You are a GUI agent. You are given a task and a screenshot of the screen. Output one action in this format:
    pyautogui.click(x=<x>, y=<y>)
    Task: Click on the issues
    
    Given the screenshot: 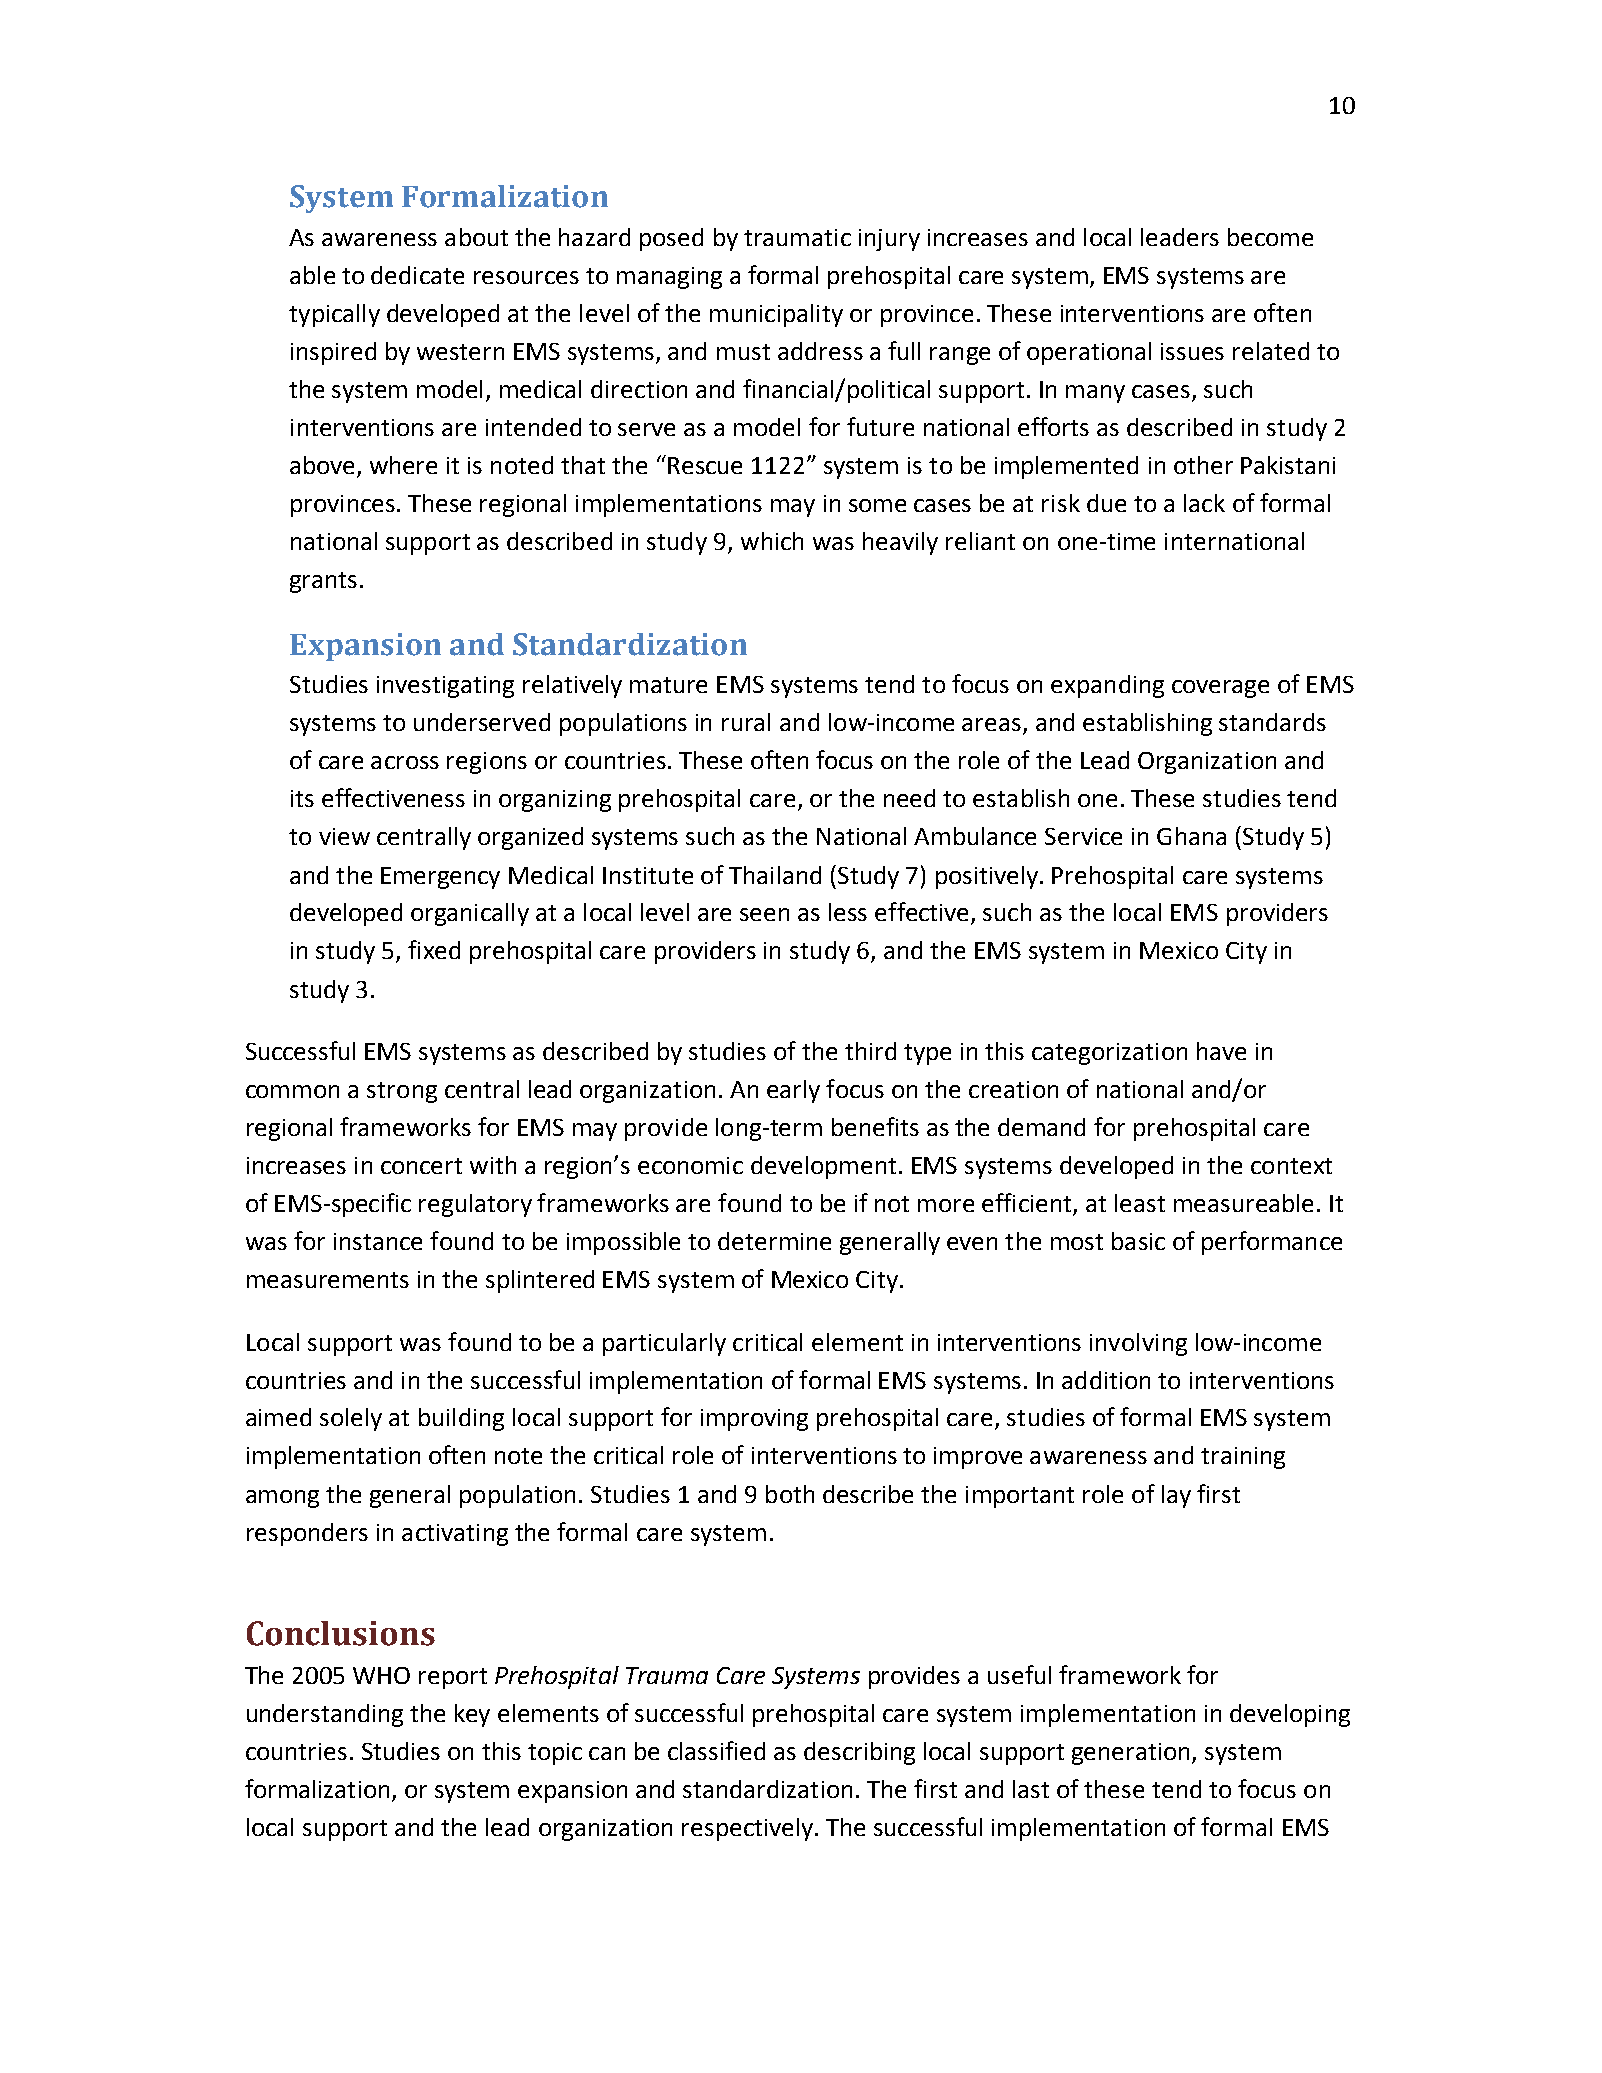 What is the action you would take?
    pyautogui.click(x=1192, y=351)
